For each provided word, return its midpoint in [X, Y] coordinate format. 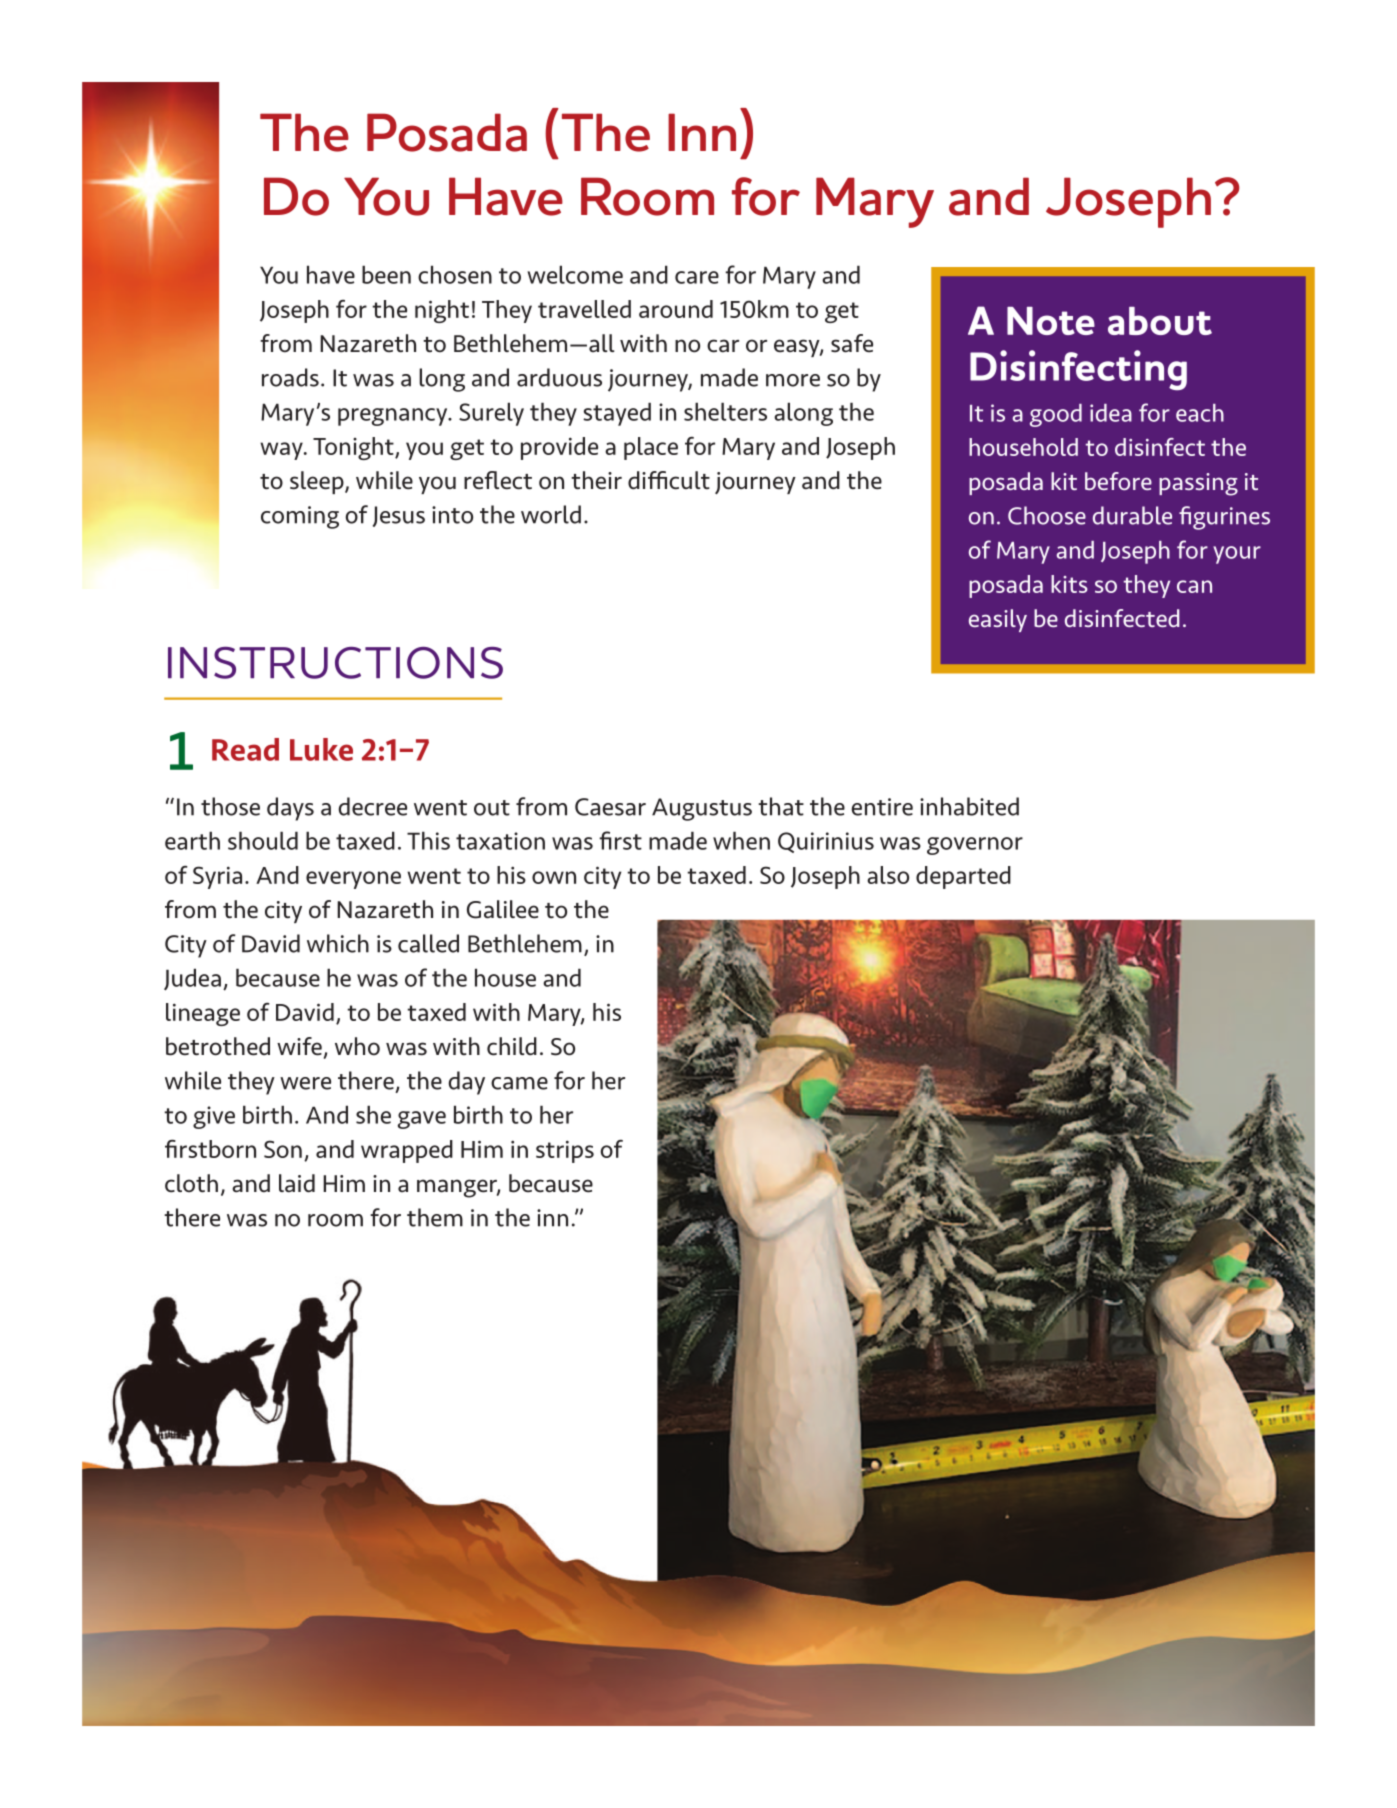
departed [963, 877]
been [386, 274]
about [1160, 321]
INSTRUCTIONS [335, 663]
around [676, 309]
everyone [353, 880]
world [551, 514]
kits [1069, 584]
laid [297, 1183]
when [741, 840]
